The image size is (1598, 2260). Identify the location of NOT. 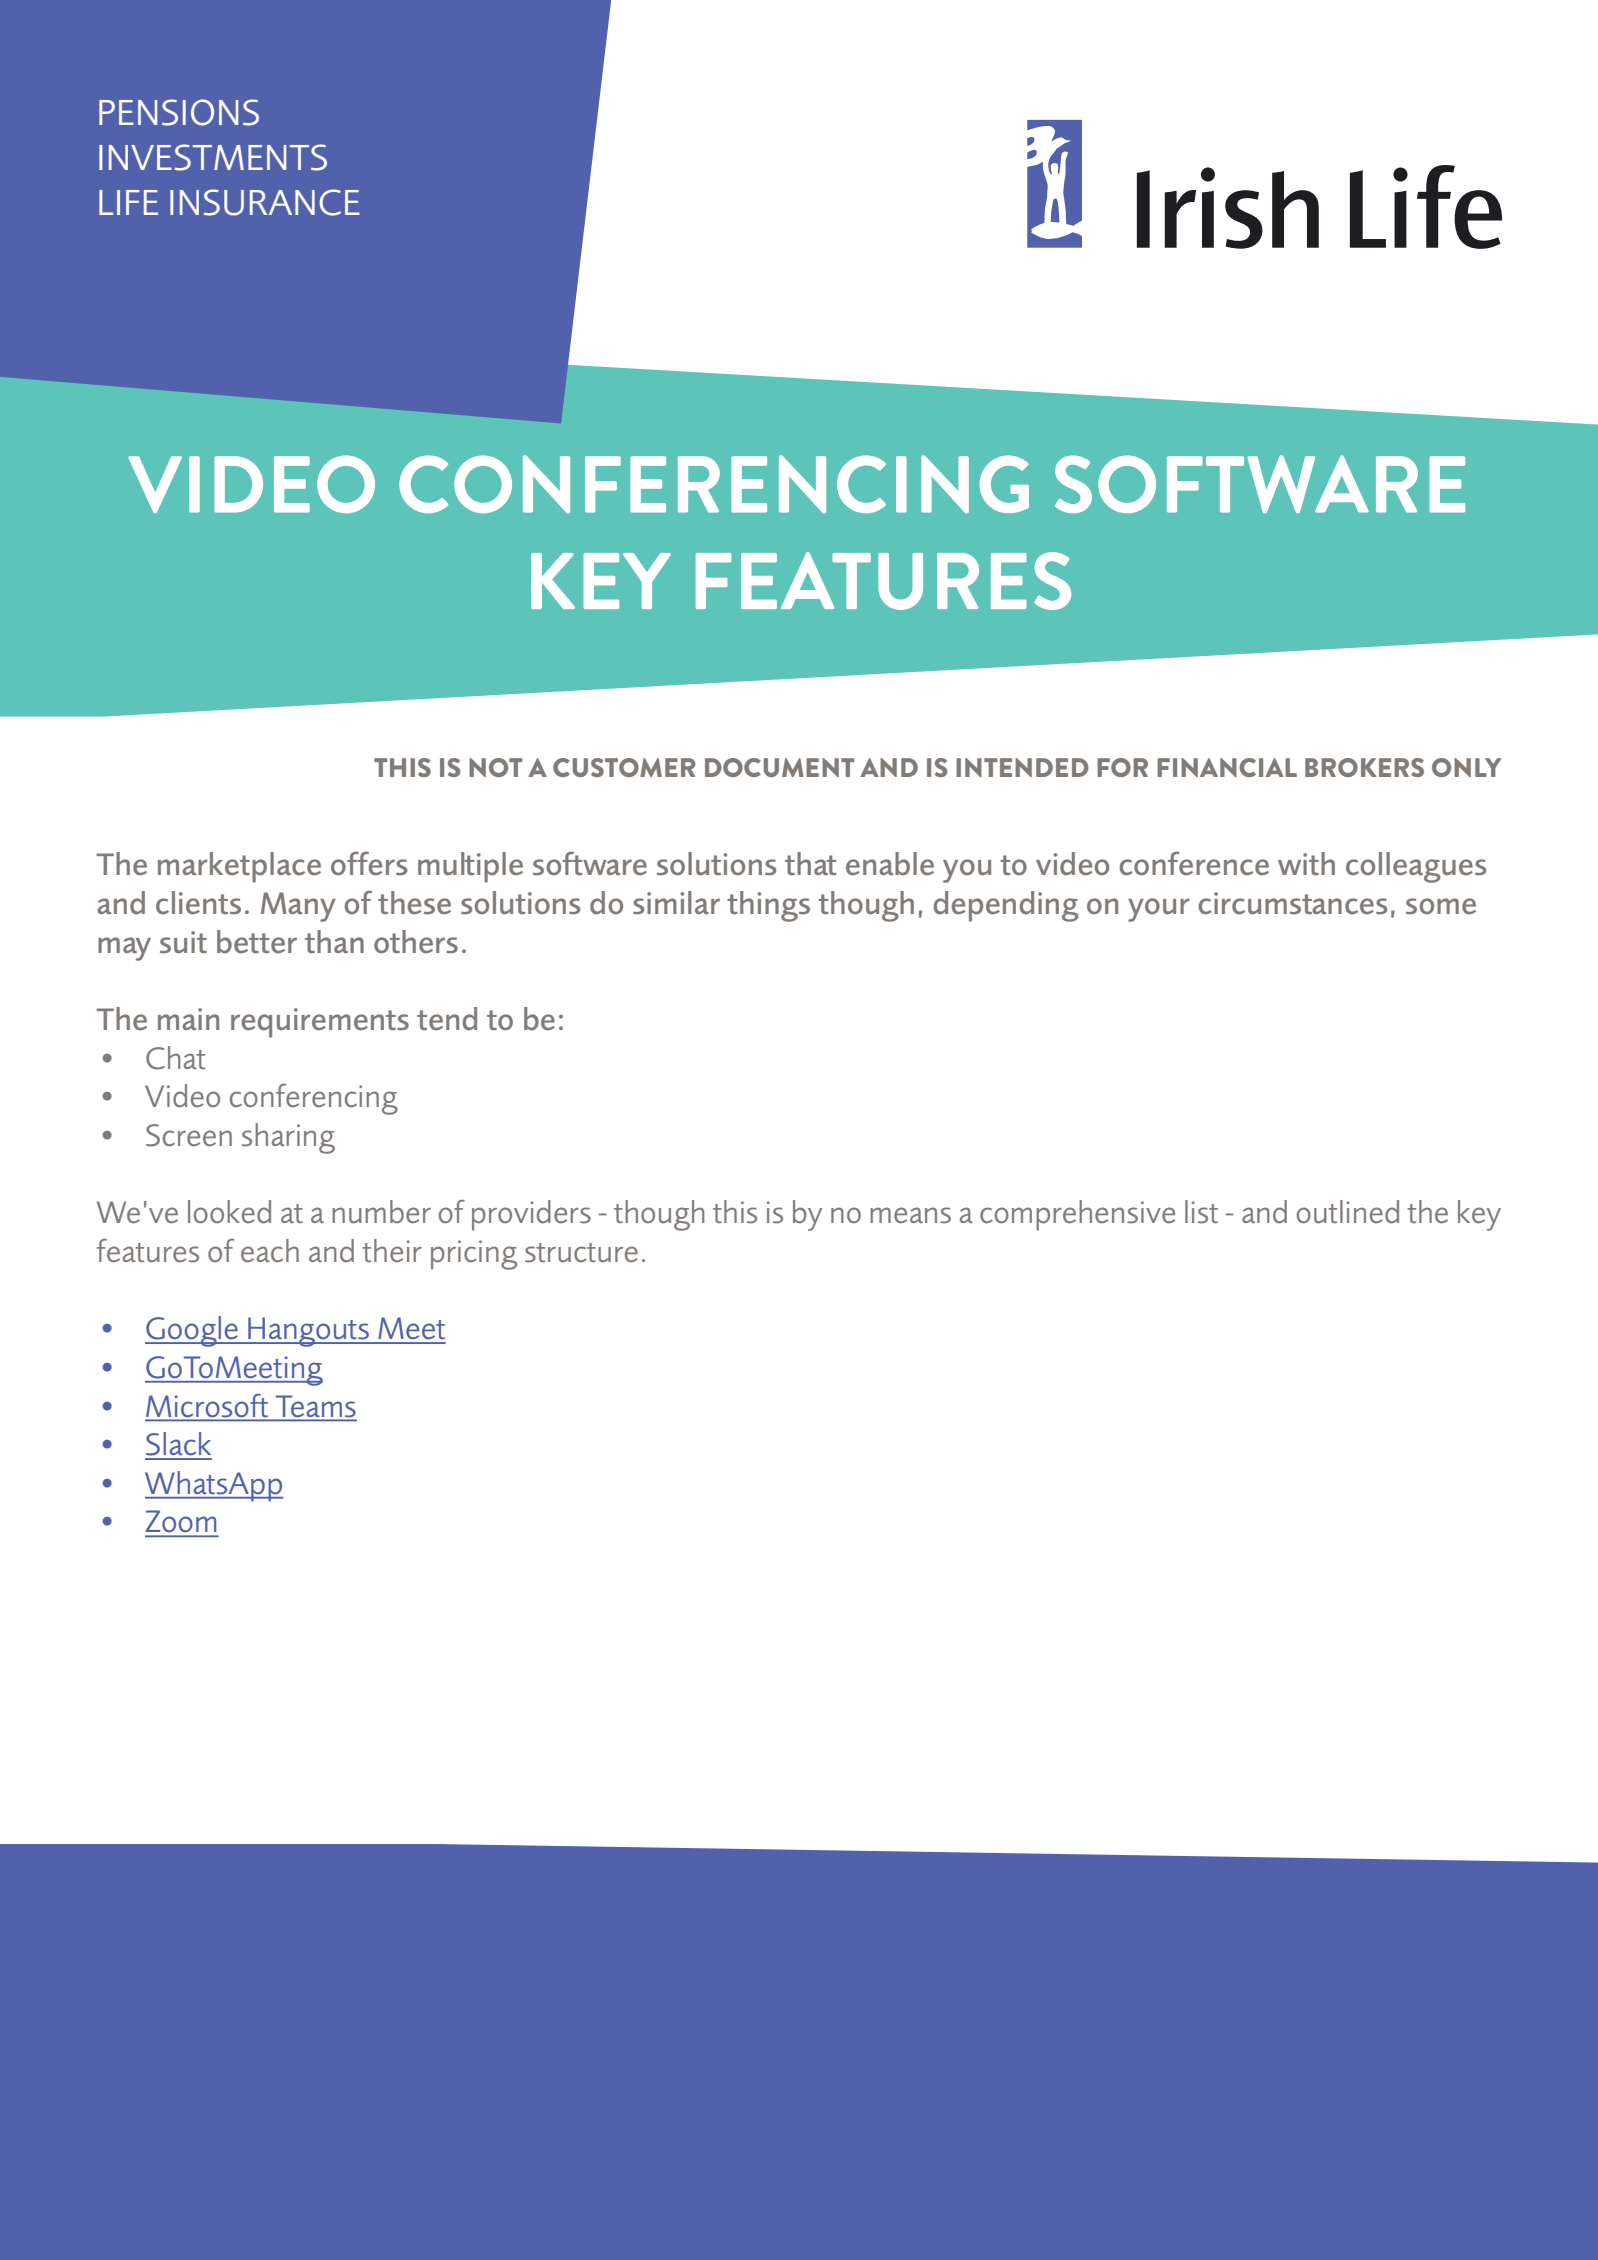
(495, 767).
